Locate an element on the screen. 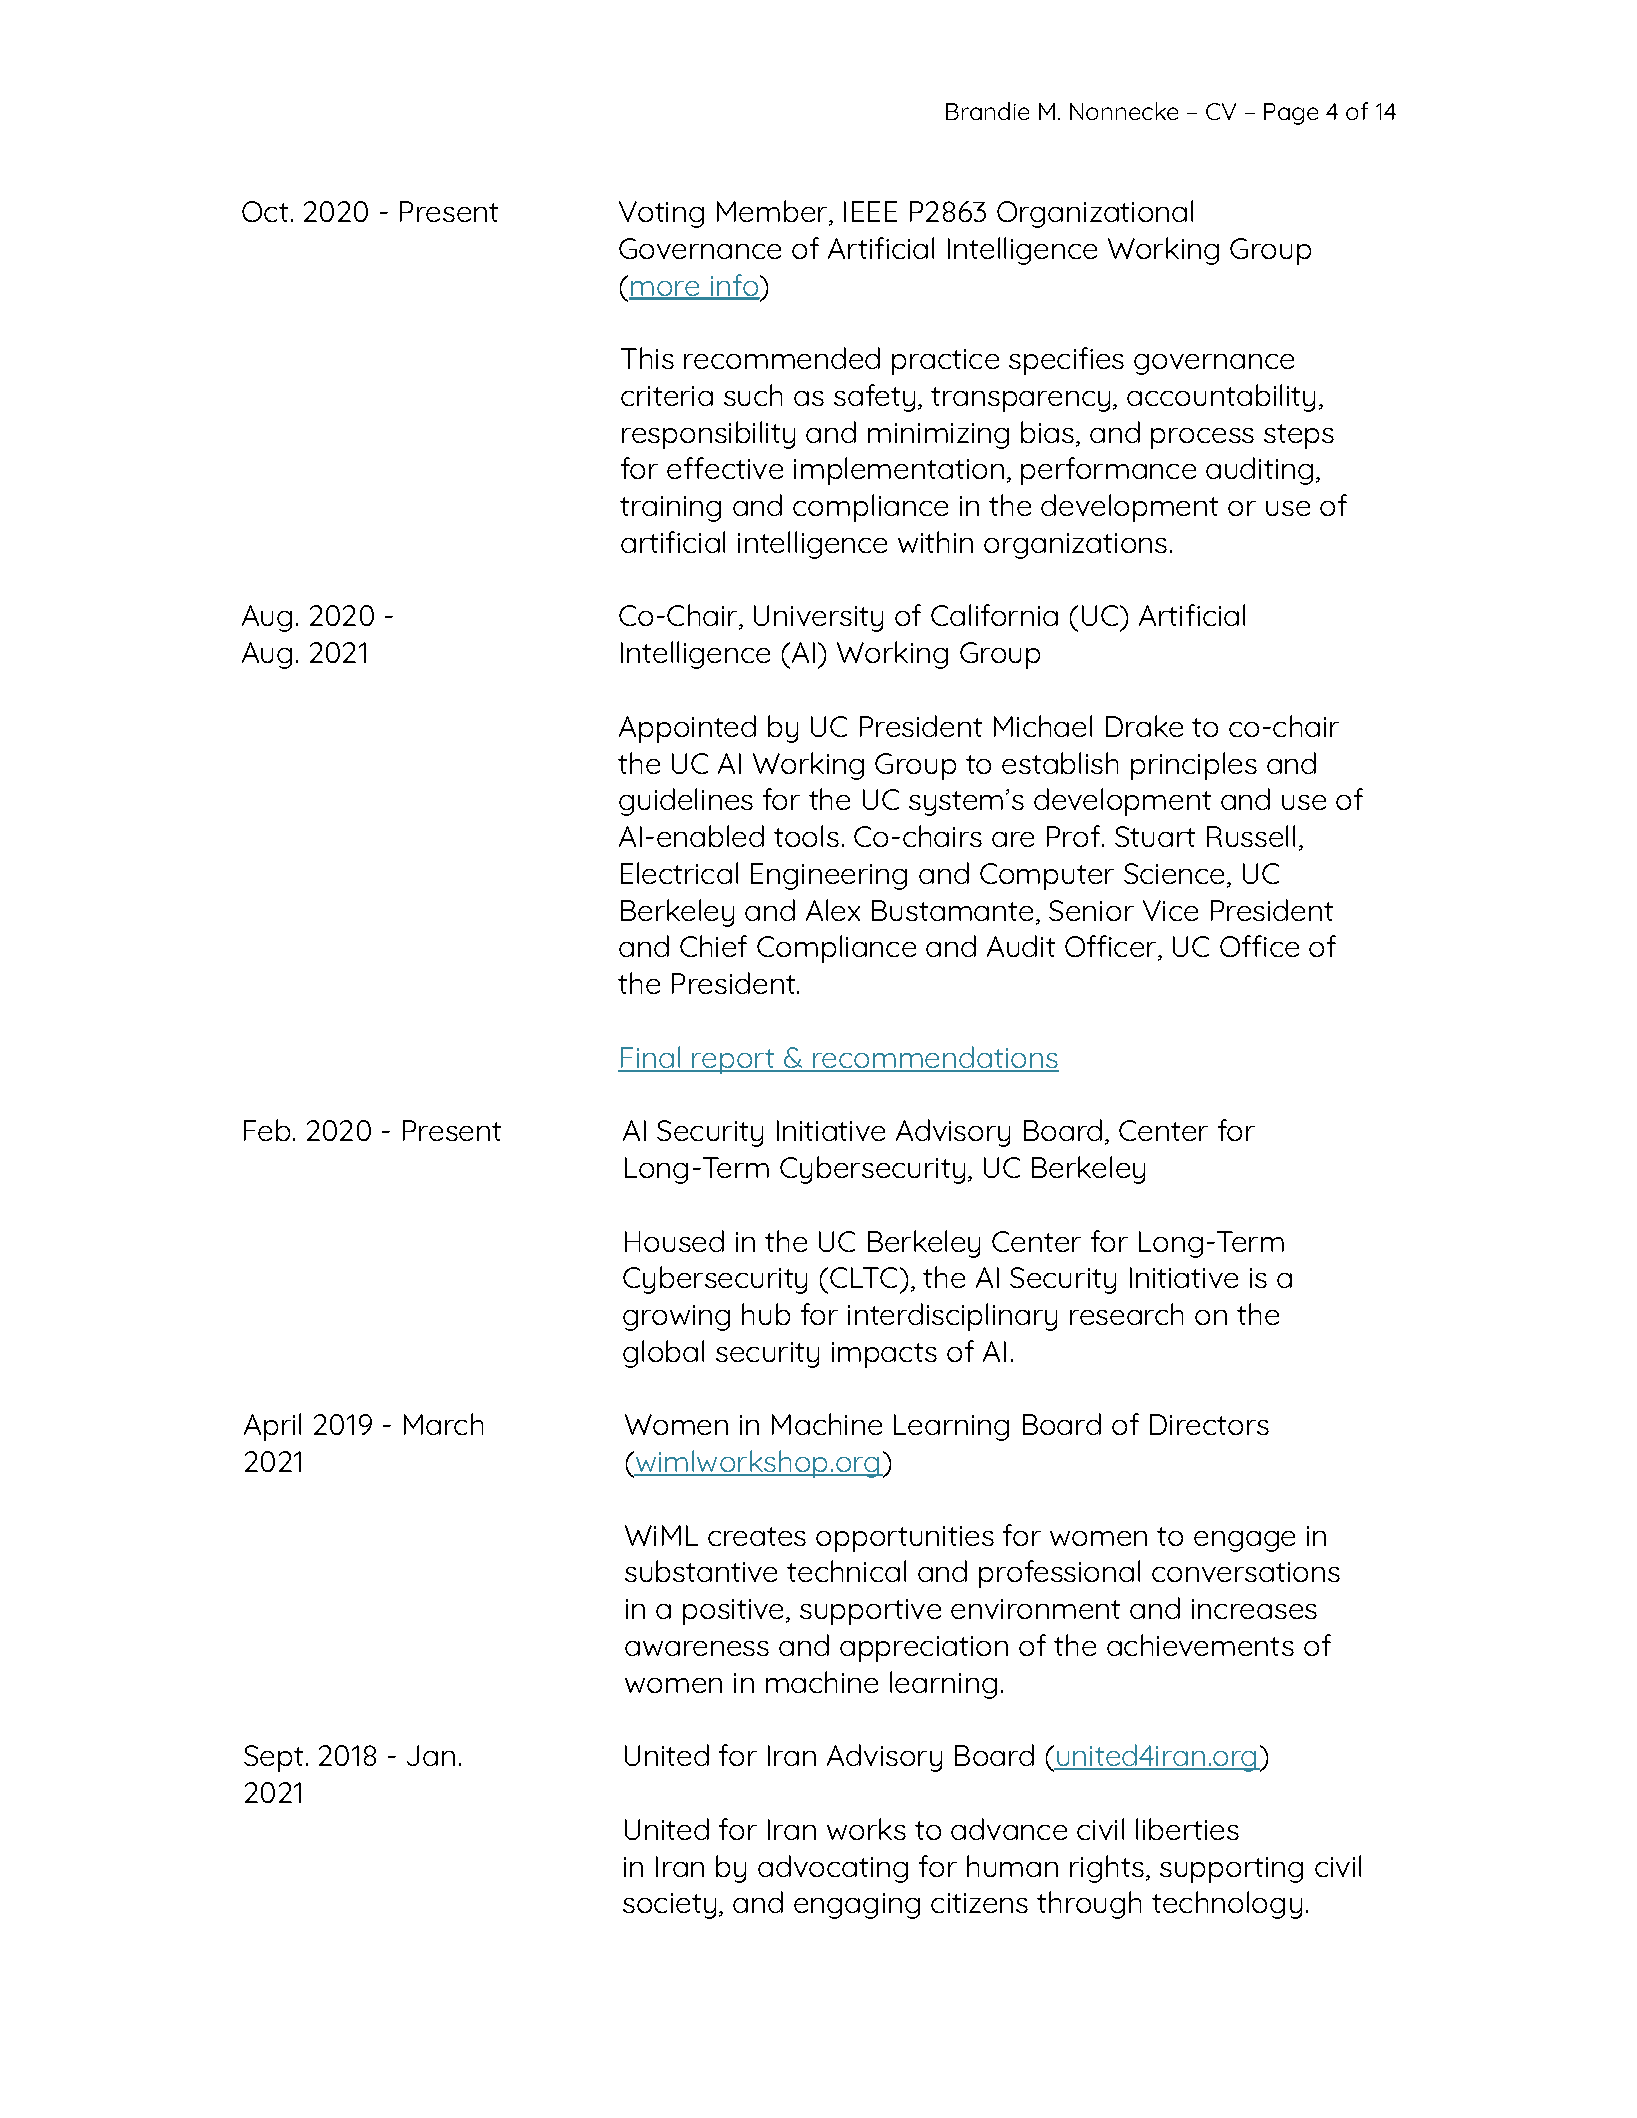 The image size is (1637, 2118). training is located at coordinates (670, 509).
